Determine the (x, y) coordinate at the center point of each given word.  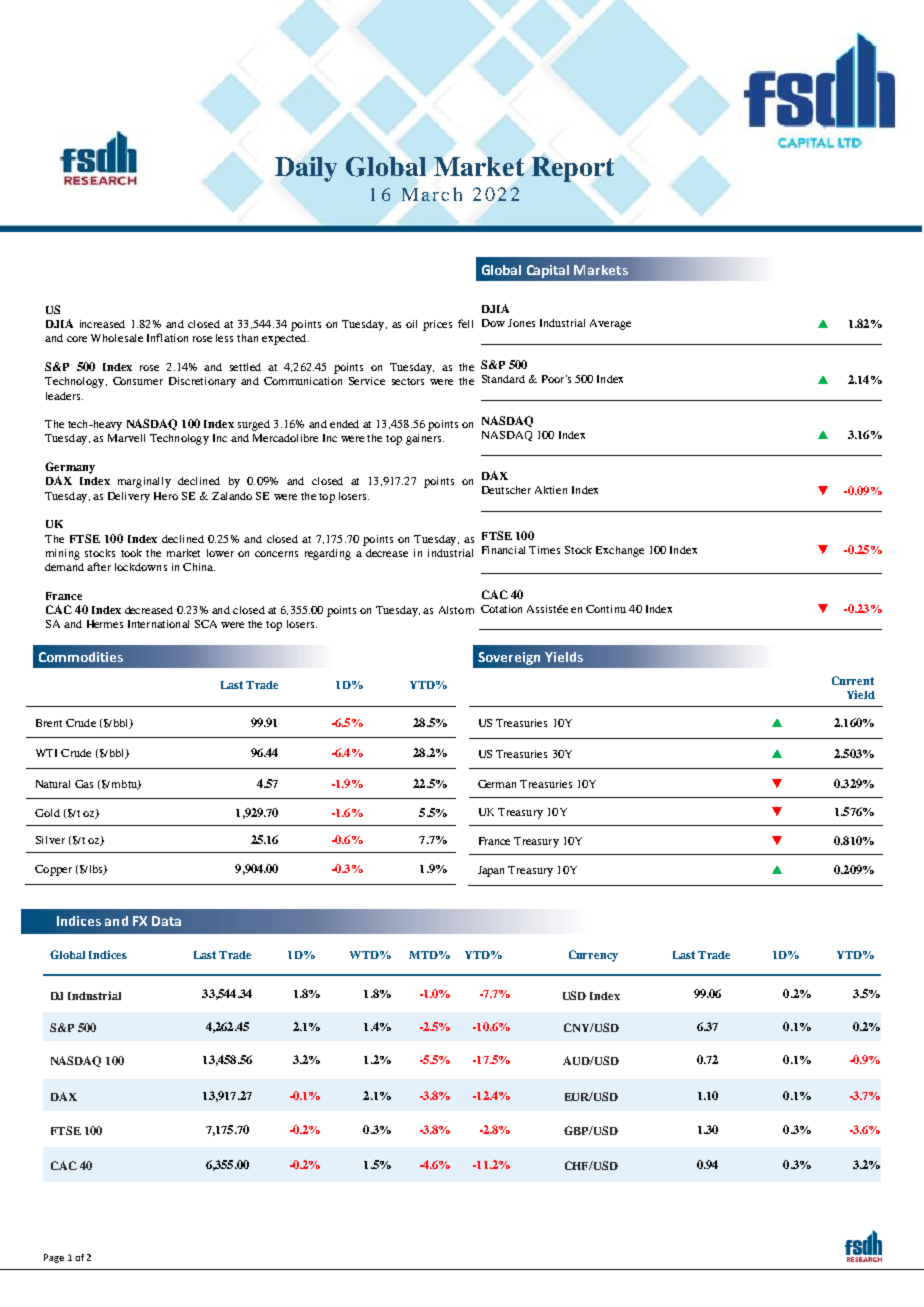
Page (54, 1258)
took (131, 553)
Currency (593, 956)
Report (573, 169)
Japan (491, 871)
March (432, 194)
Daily (306, 169)
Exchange (620, 551)
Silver (50, 840)
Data (166, 921)
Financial (503, 550)
